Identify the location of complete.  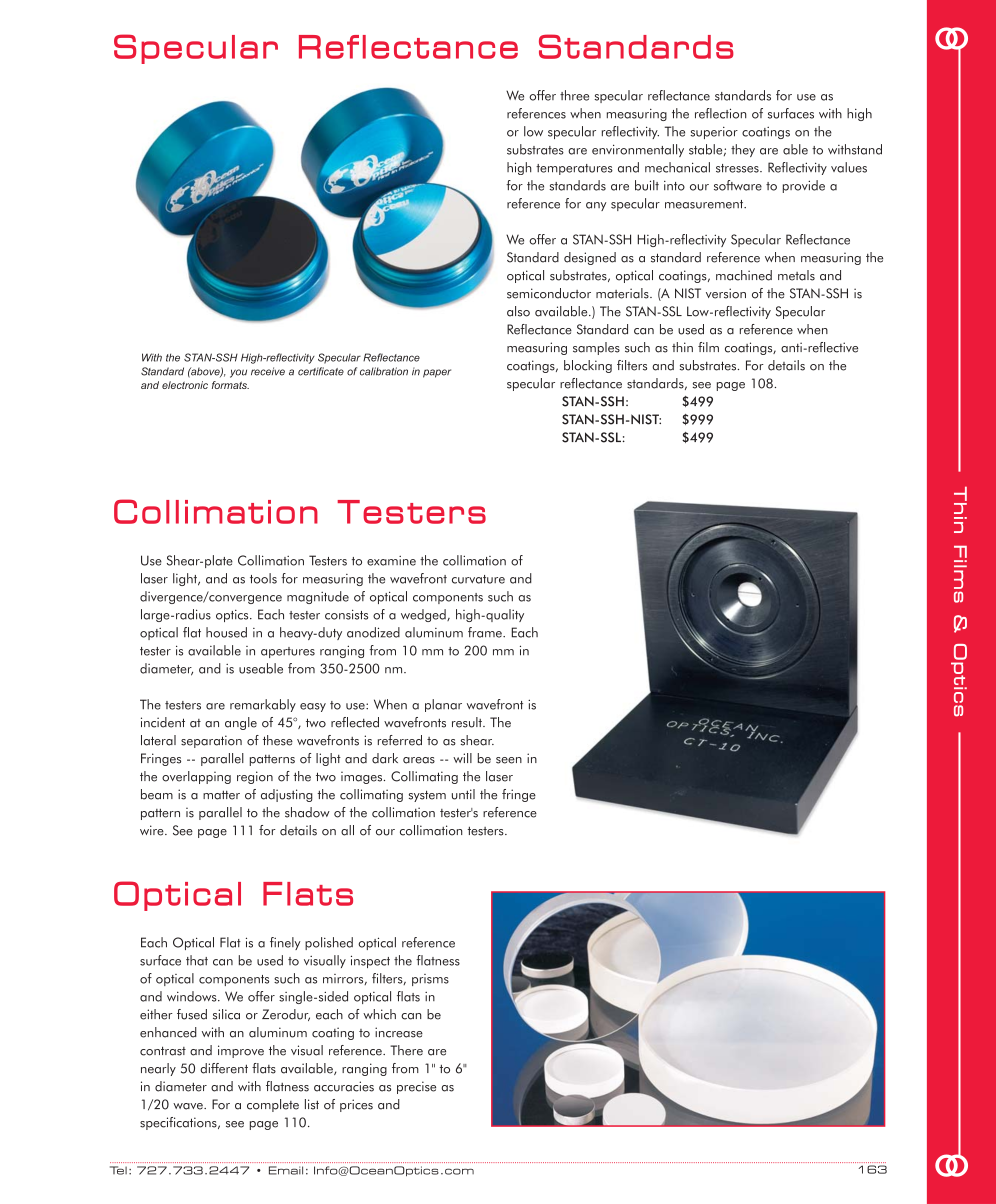
(273, 1105).
